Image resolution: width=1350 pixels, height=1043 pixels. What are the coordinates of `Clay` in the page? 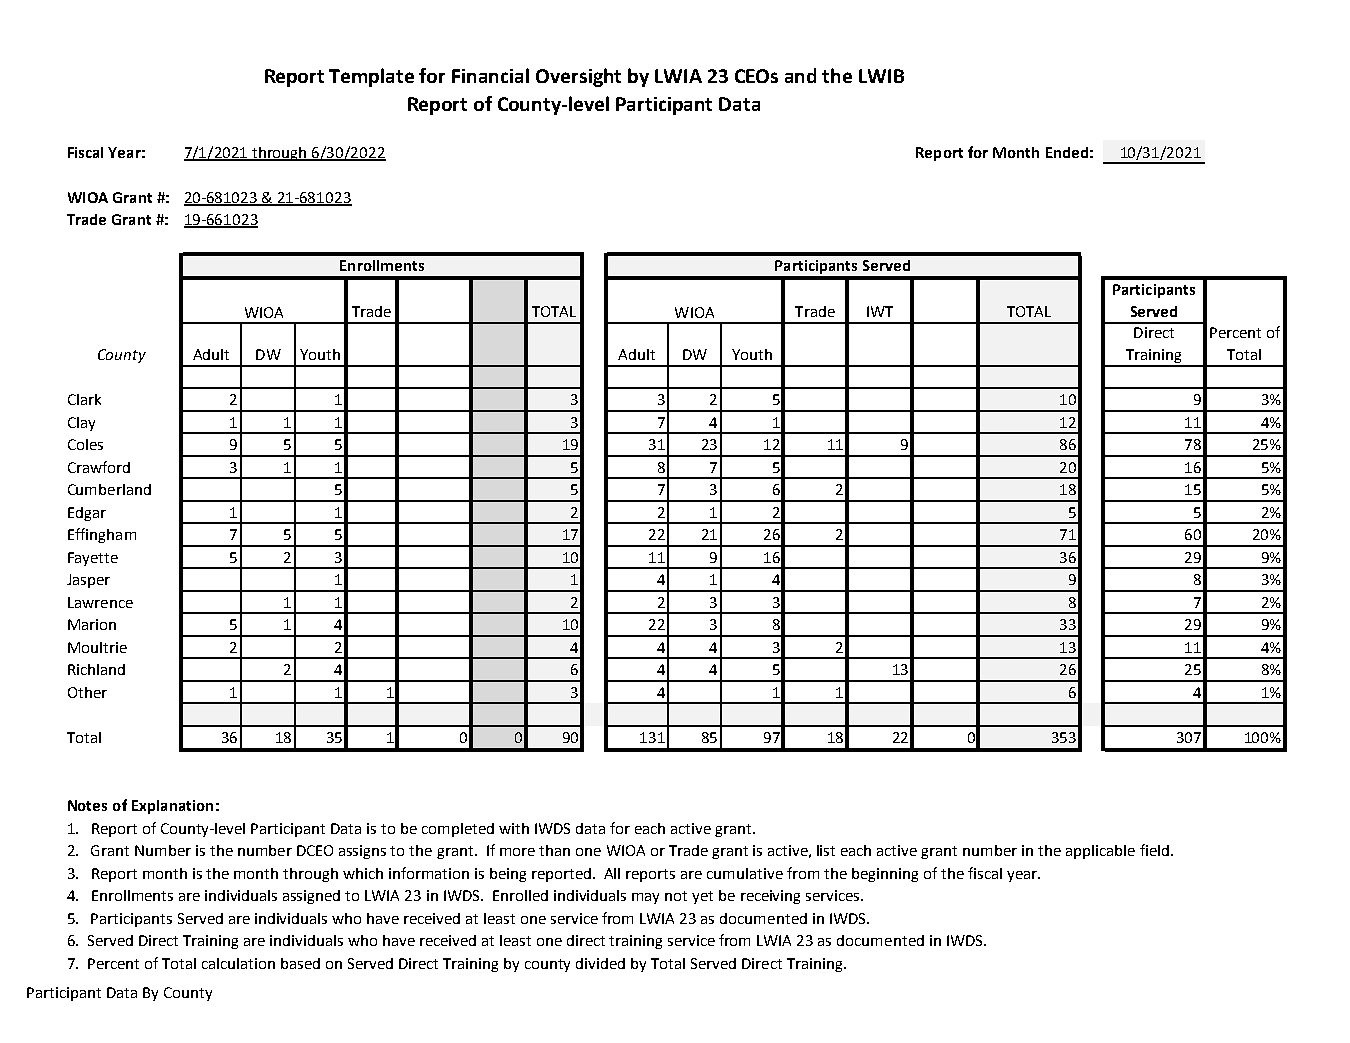 It's located at (81, 424).
